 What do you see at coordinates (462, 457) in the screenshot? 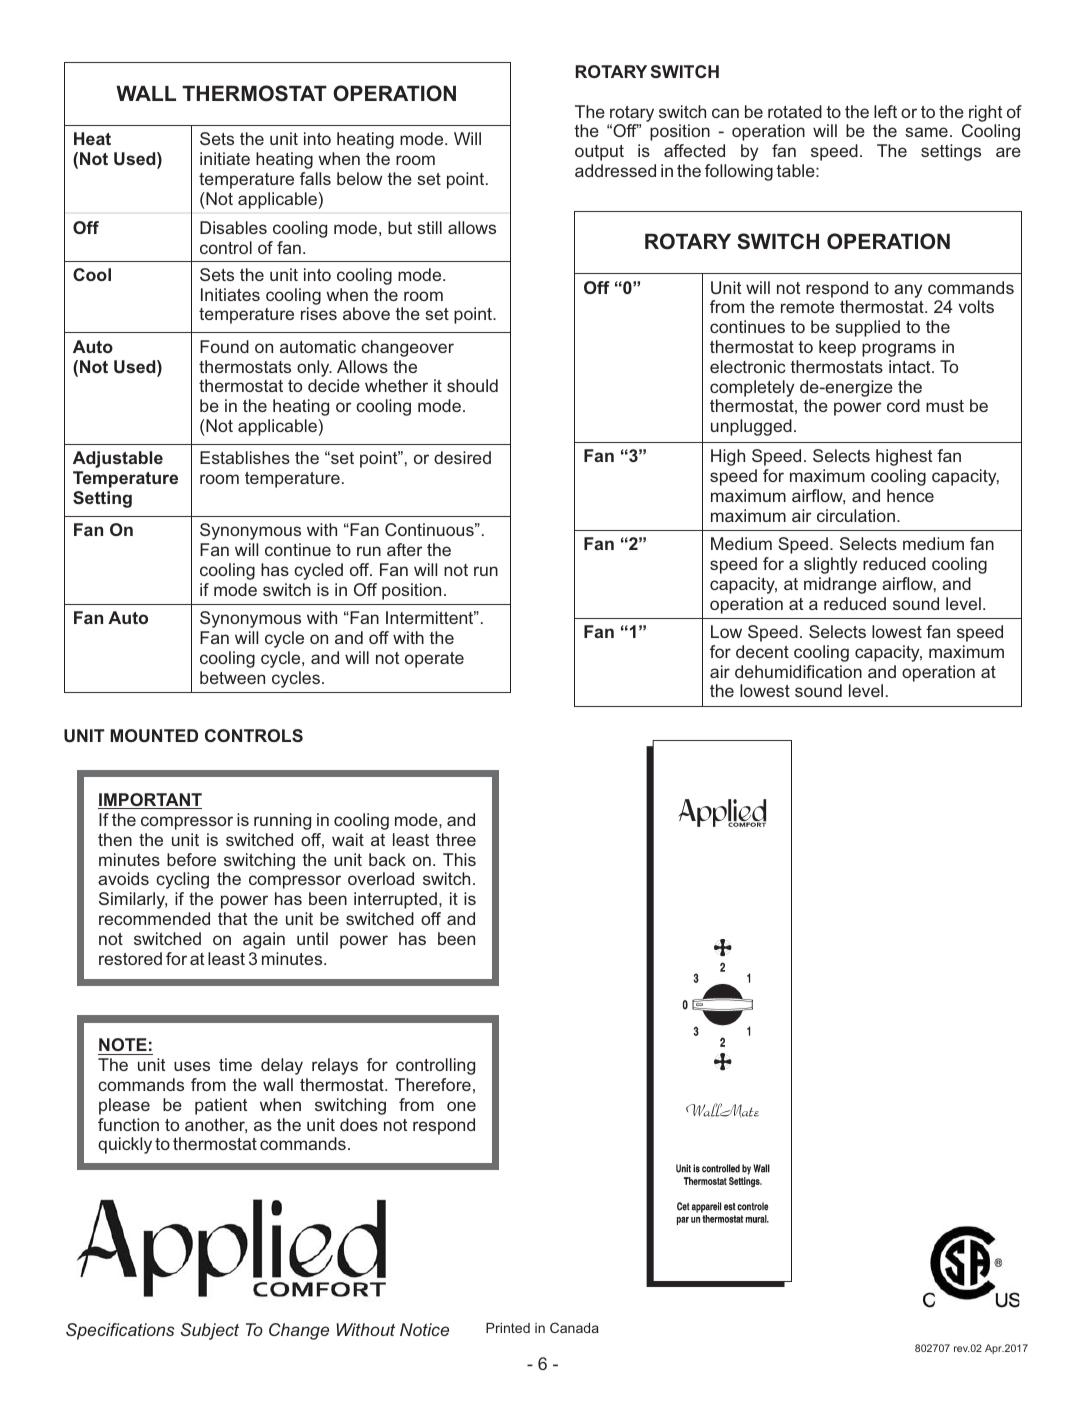
I see `desired` at bounding box center [462, 457].
